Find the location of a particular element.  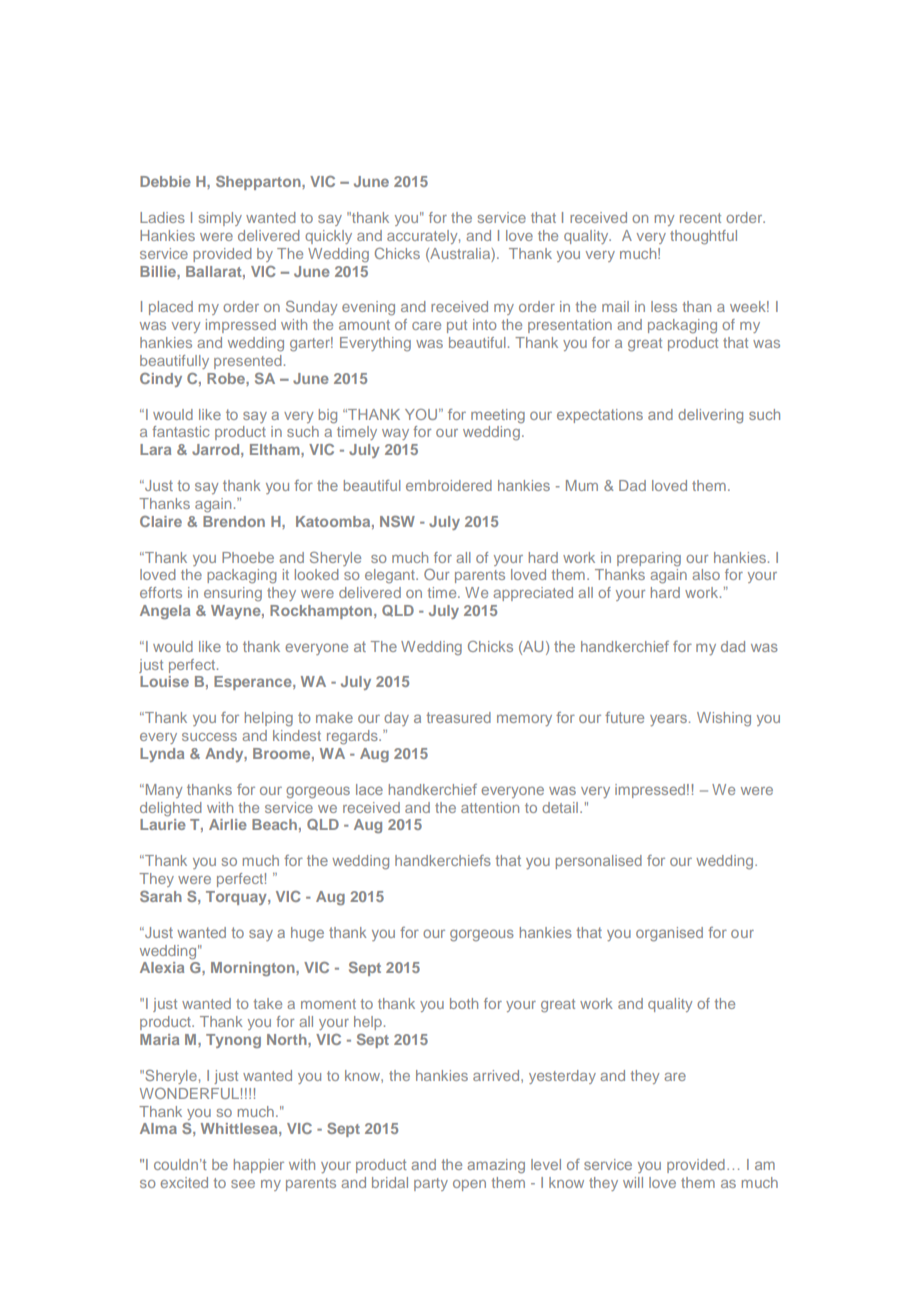

quickly is located at coordinates (328, 237).
